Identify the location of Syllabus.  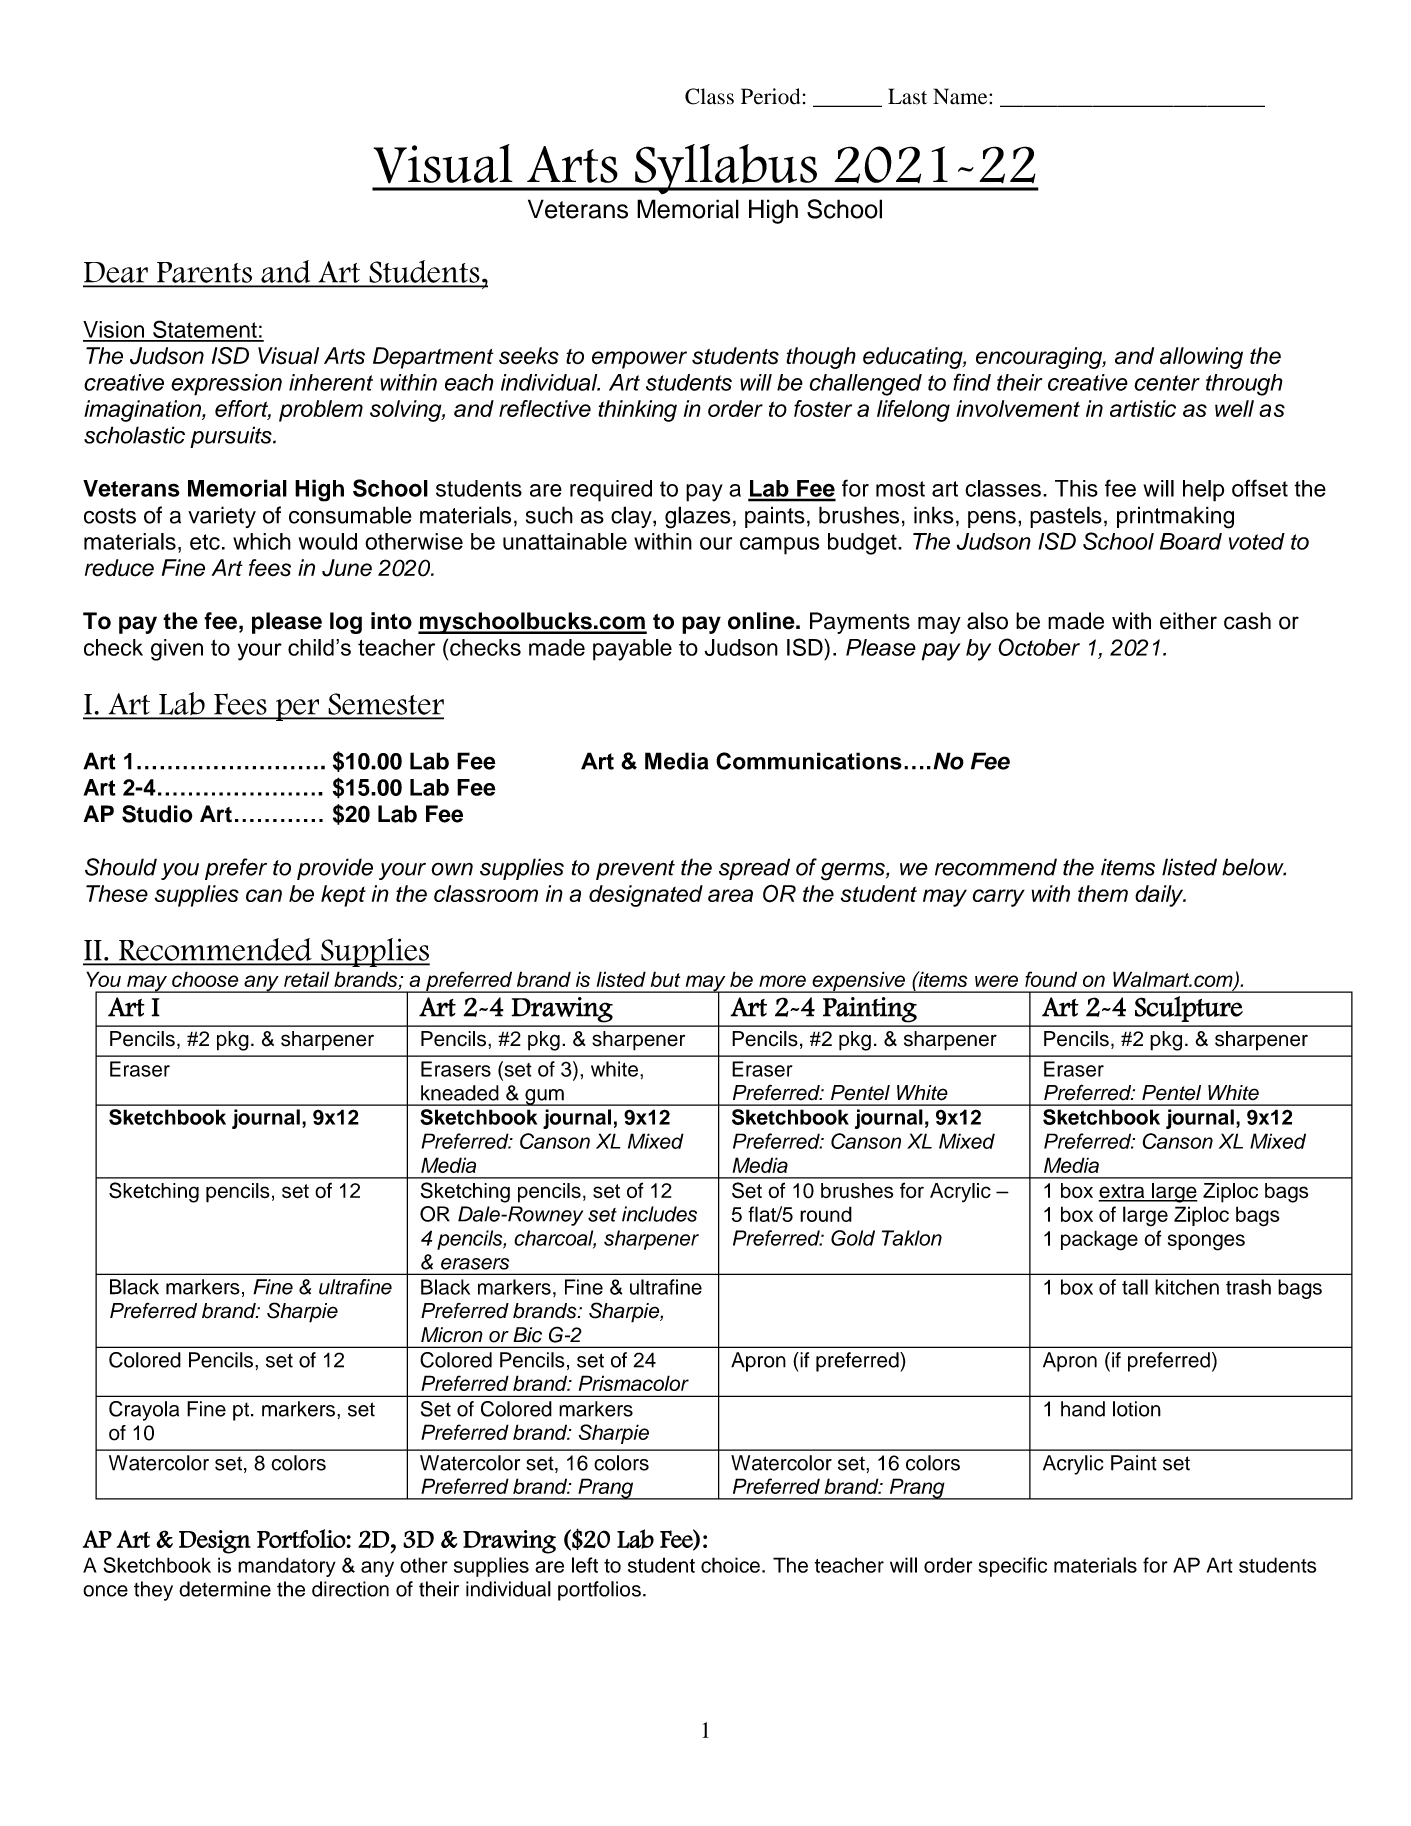
(726, 169).
